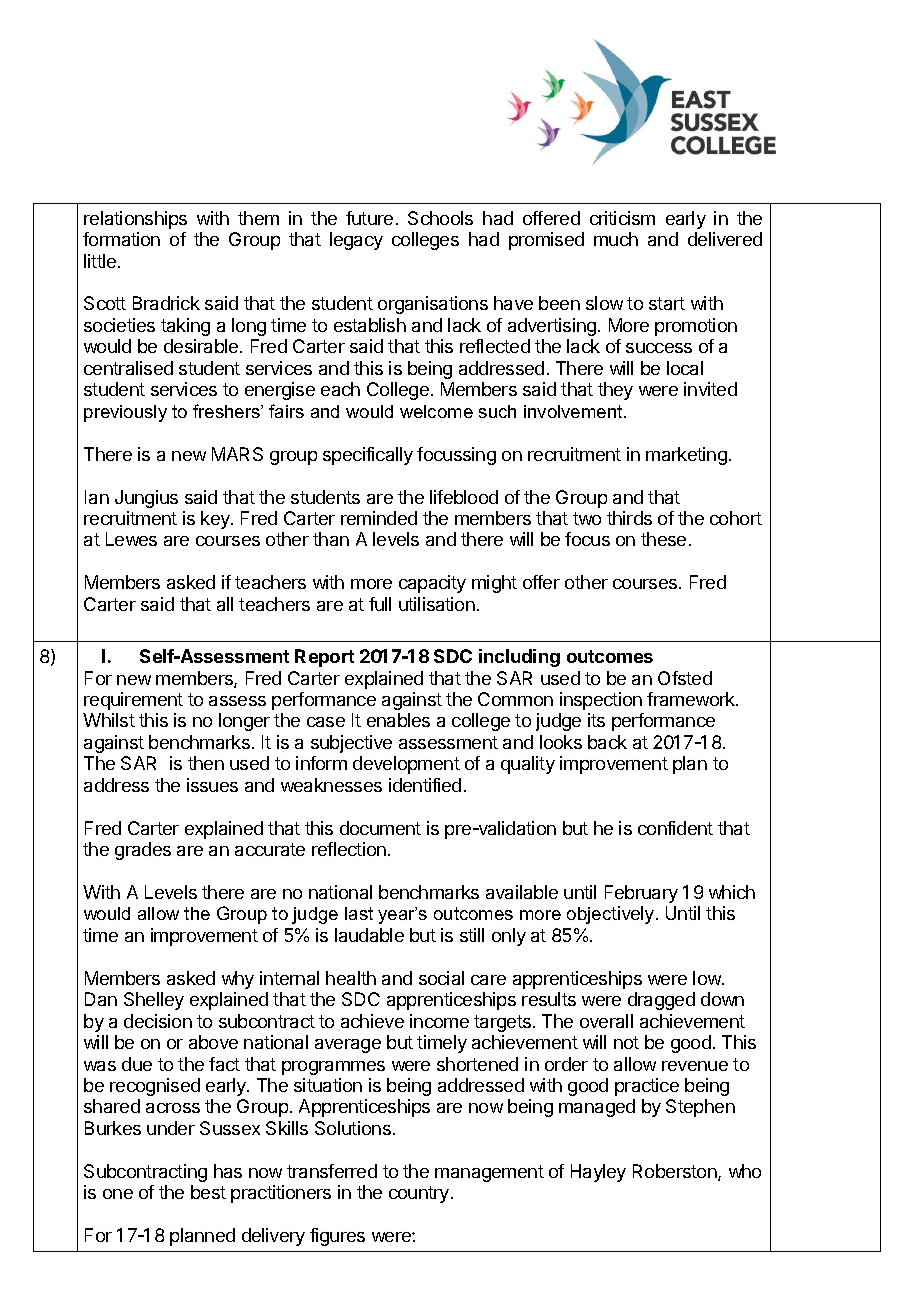  Describe the element at coordinates (686, 456) in the image. I see `marketing` at that location.
